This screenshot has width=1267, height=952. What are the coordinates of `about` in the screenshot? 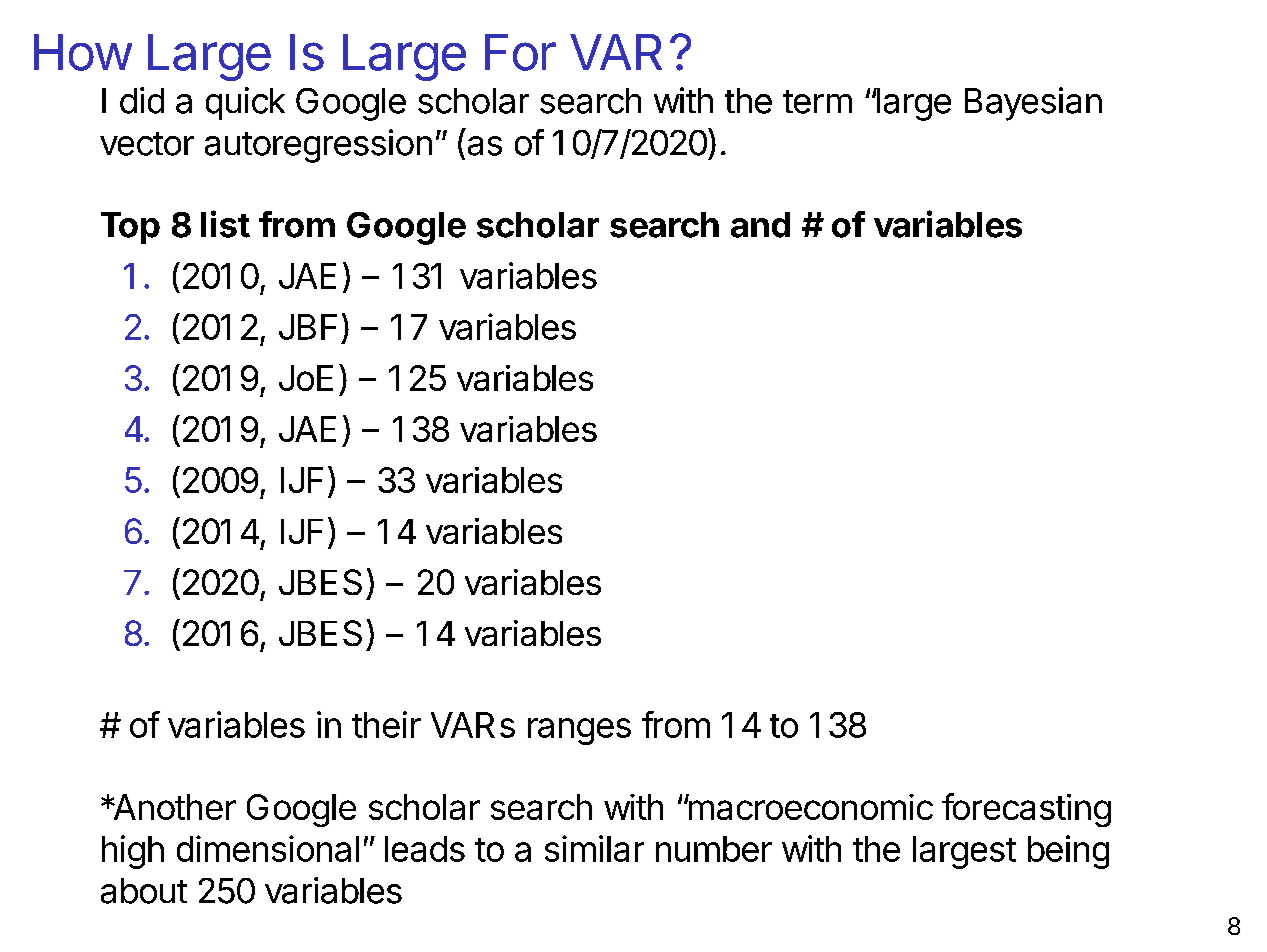 It's located at (144, 891).
